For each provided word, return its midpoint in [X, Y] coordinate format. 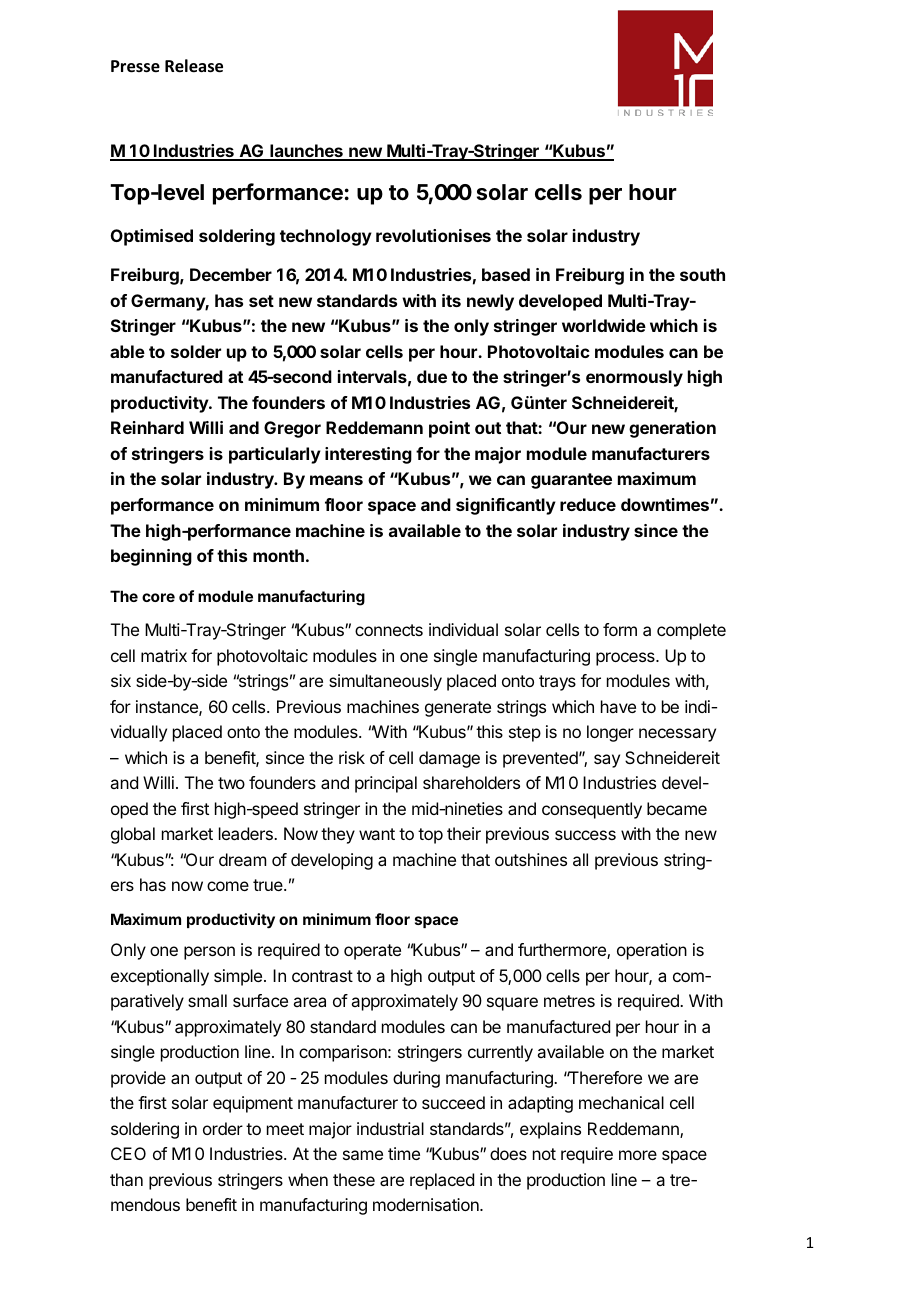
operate [372, 952]
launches [306, 152]
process [626, 659]
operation [652, 951]
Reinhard [147, 427]
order [223, 1128]
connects [389, 630]
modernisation [427, 1204]
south [702, 274]
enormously [634, 378]
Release [194, 66]
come [228, 886]
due [432, 376]
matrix [164, 655]
